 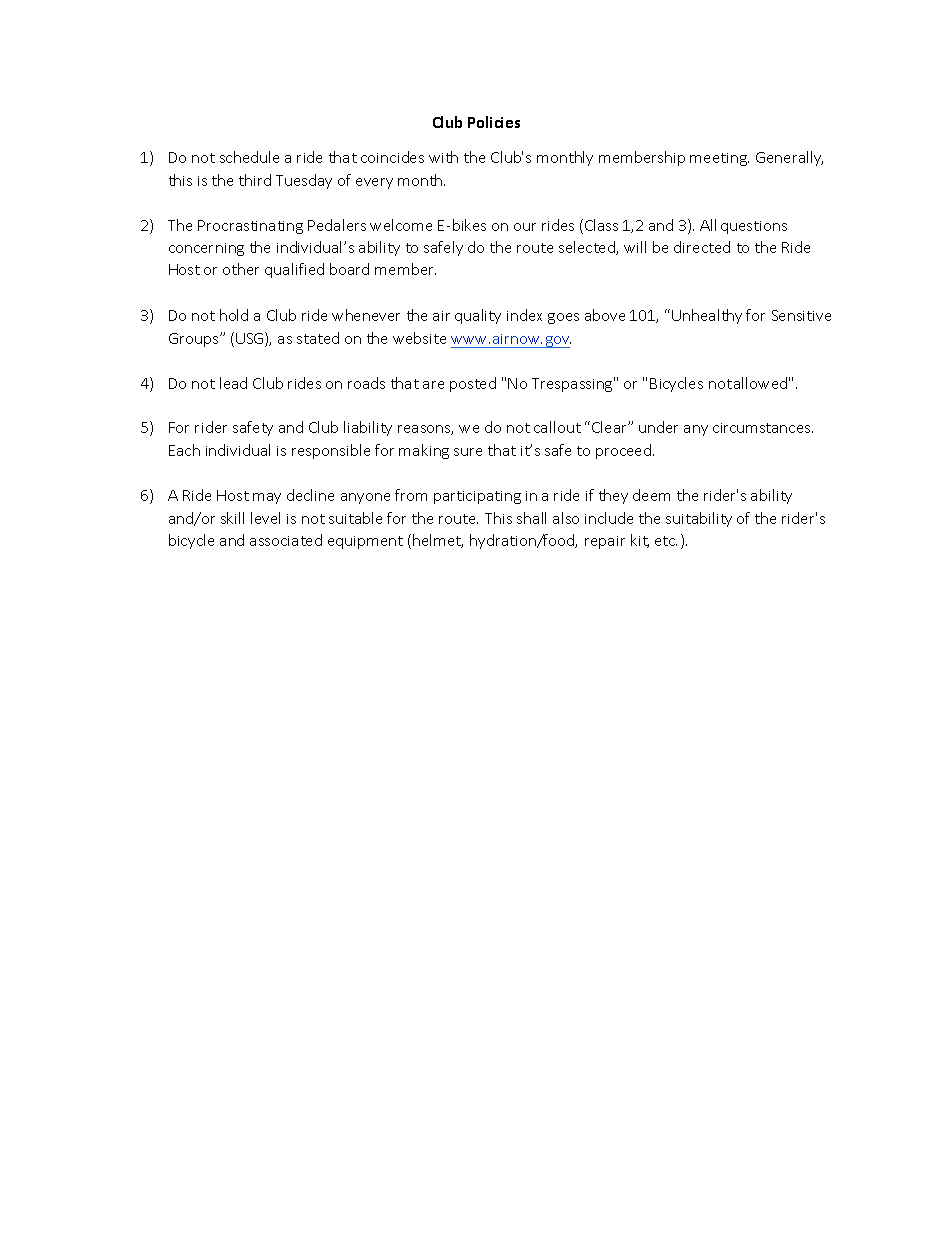 I want to click on circumstances, so click(x=763, y=428).
